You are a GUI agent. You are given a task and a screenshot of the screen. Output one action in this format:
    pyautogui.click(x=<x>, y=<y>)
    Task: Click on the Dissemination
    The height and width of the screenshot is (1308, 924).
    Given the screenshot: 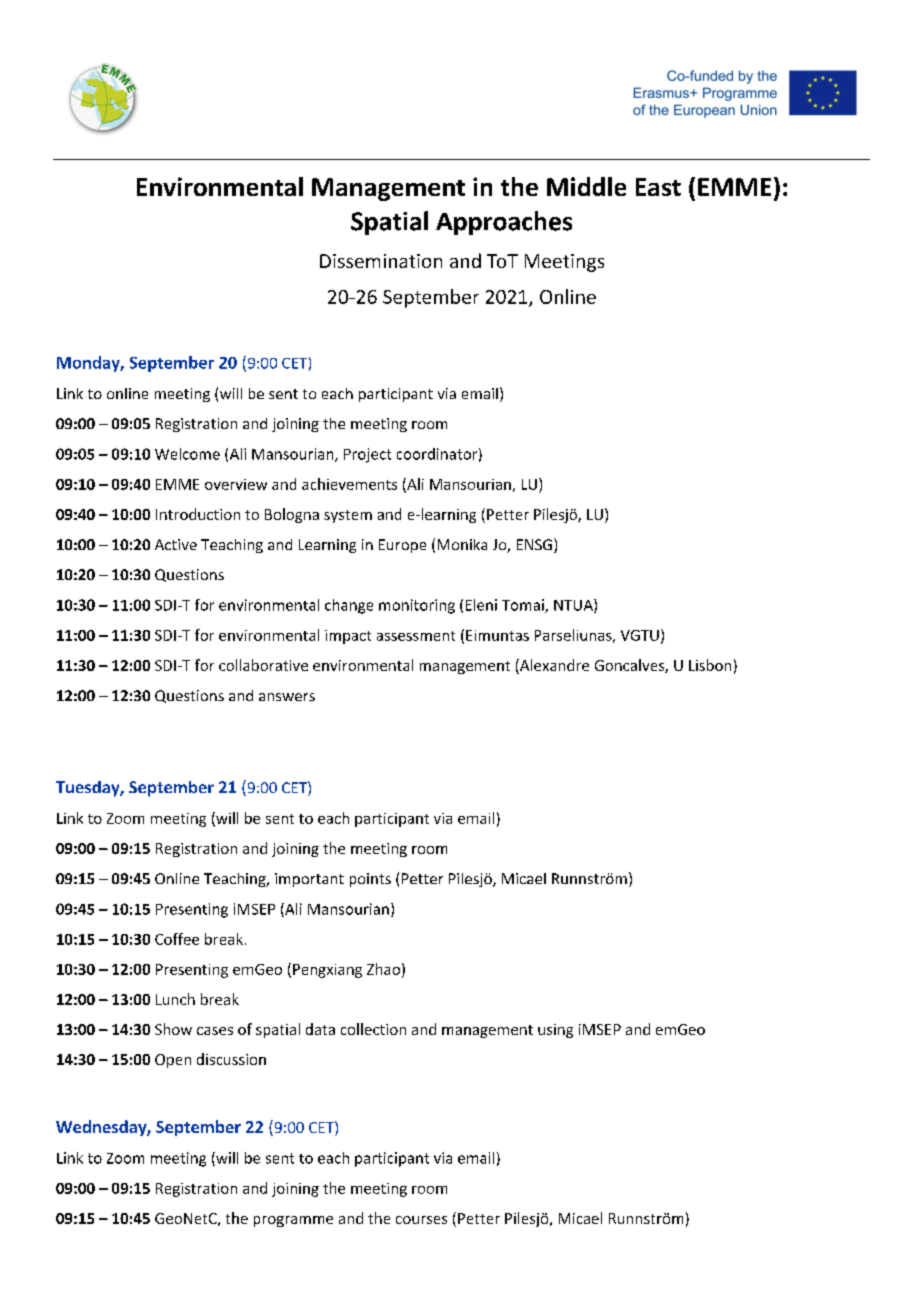 What is the action you would take?
    pyautogui.click(x=381, y=261)
